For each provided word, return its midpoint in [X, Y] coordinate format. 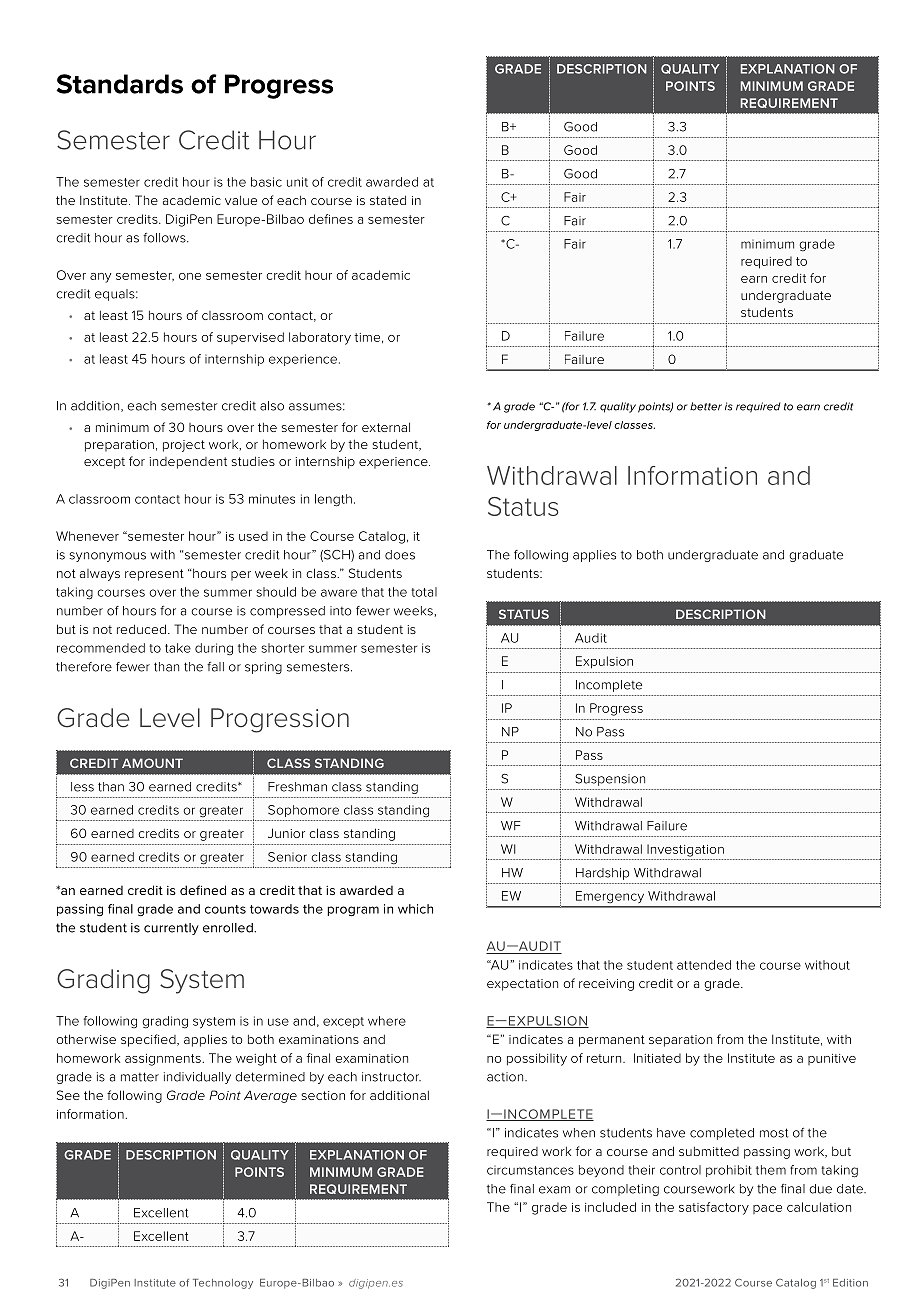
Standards [119, 84]
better [706, 406]
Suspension [610, 780]
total [424, 592]
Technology [223, 1284]
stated [388, 200]
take [178, 648]
